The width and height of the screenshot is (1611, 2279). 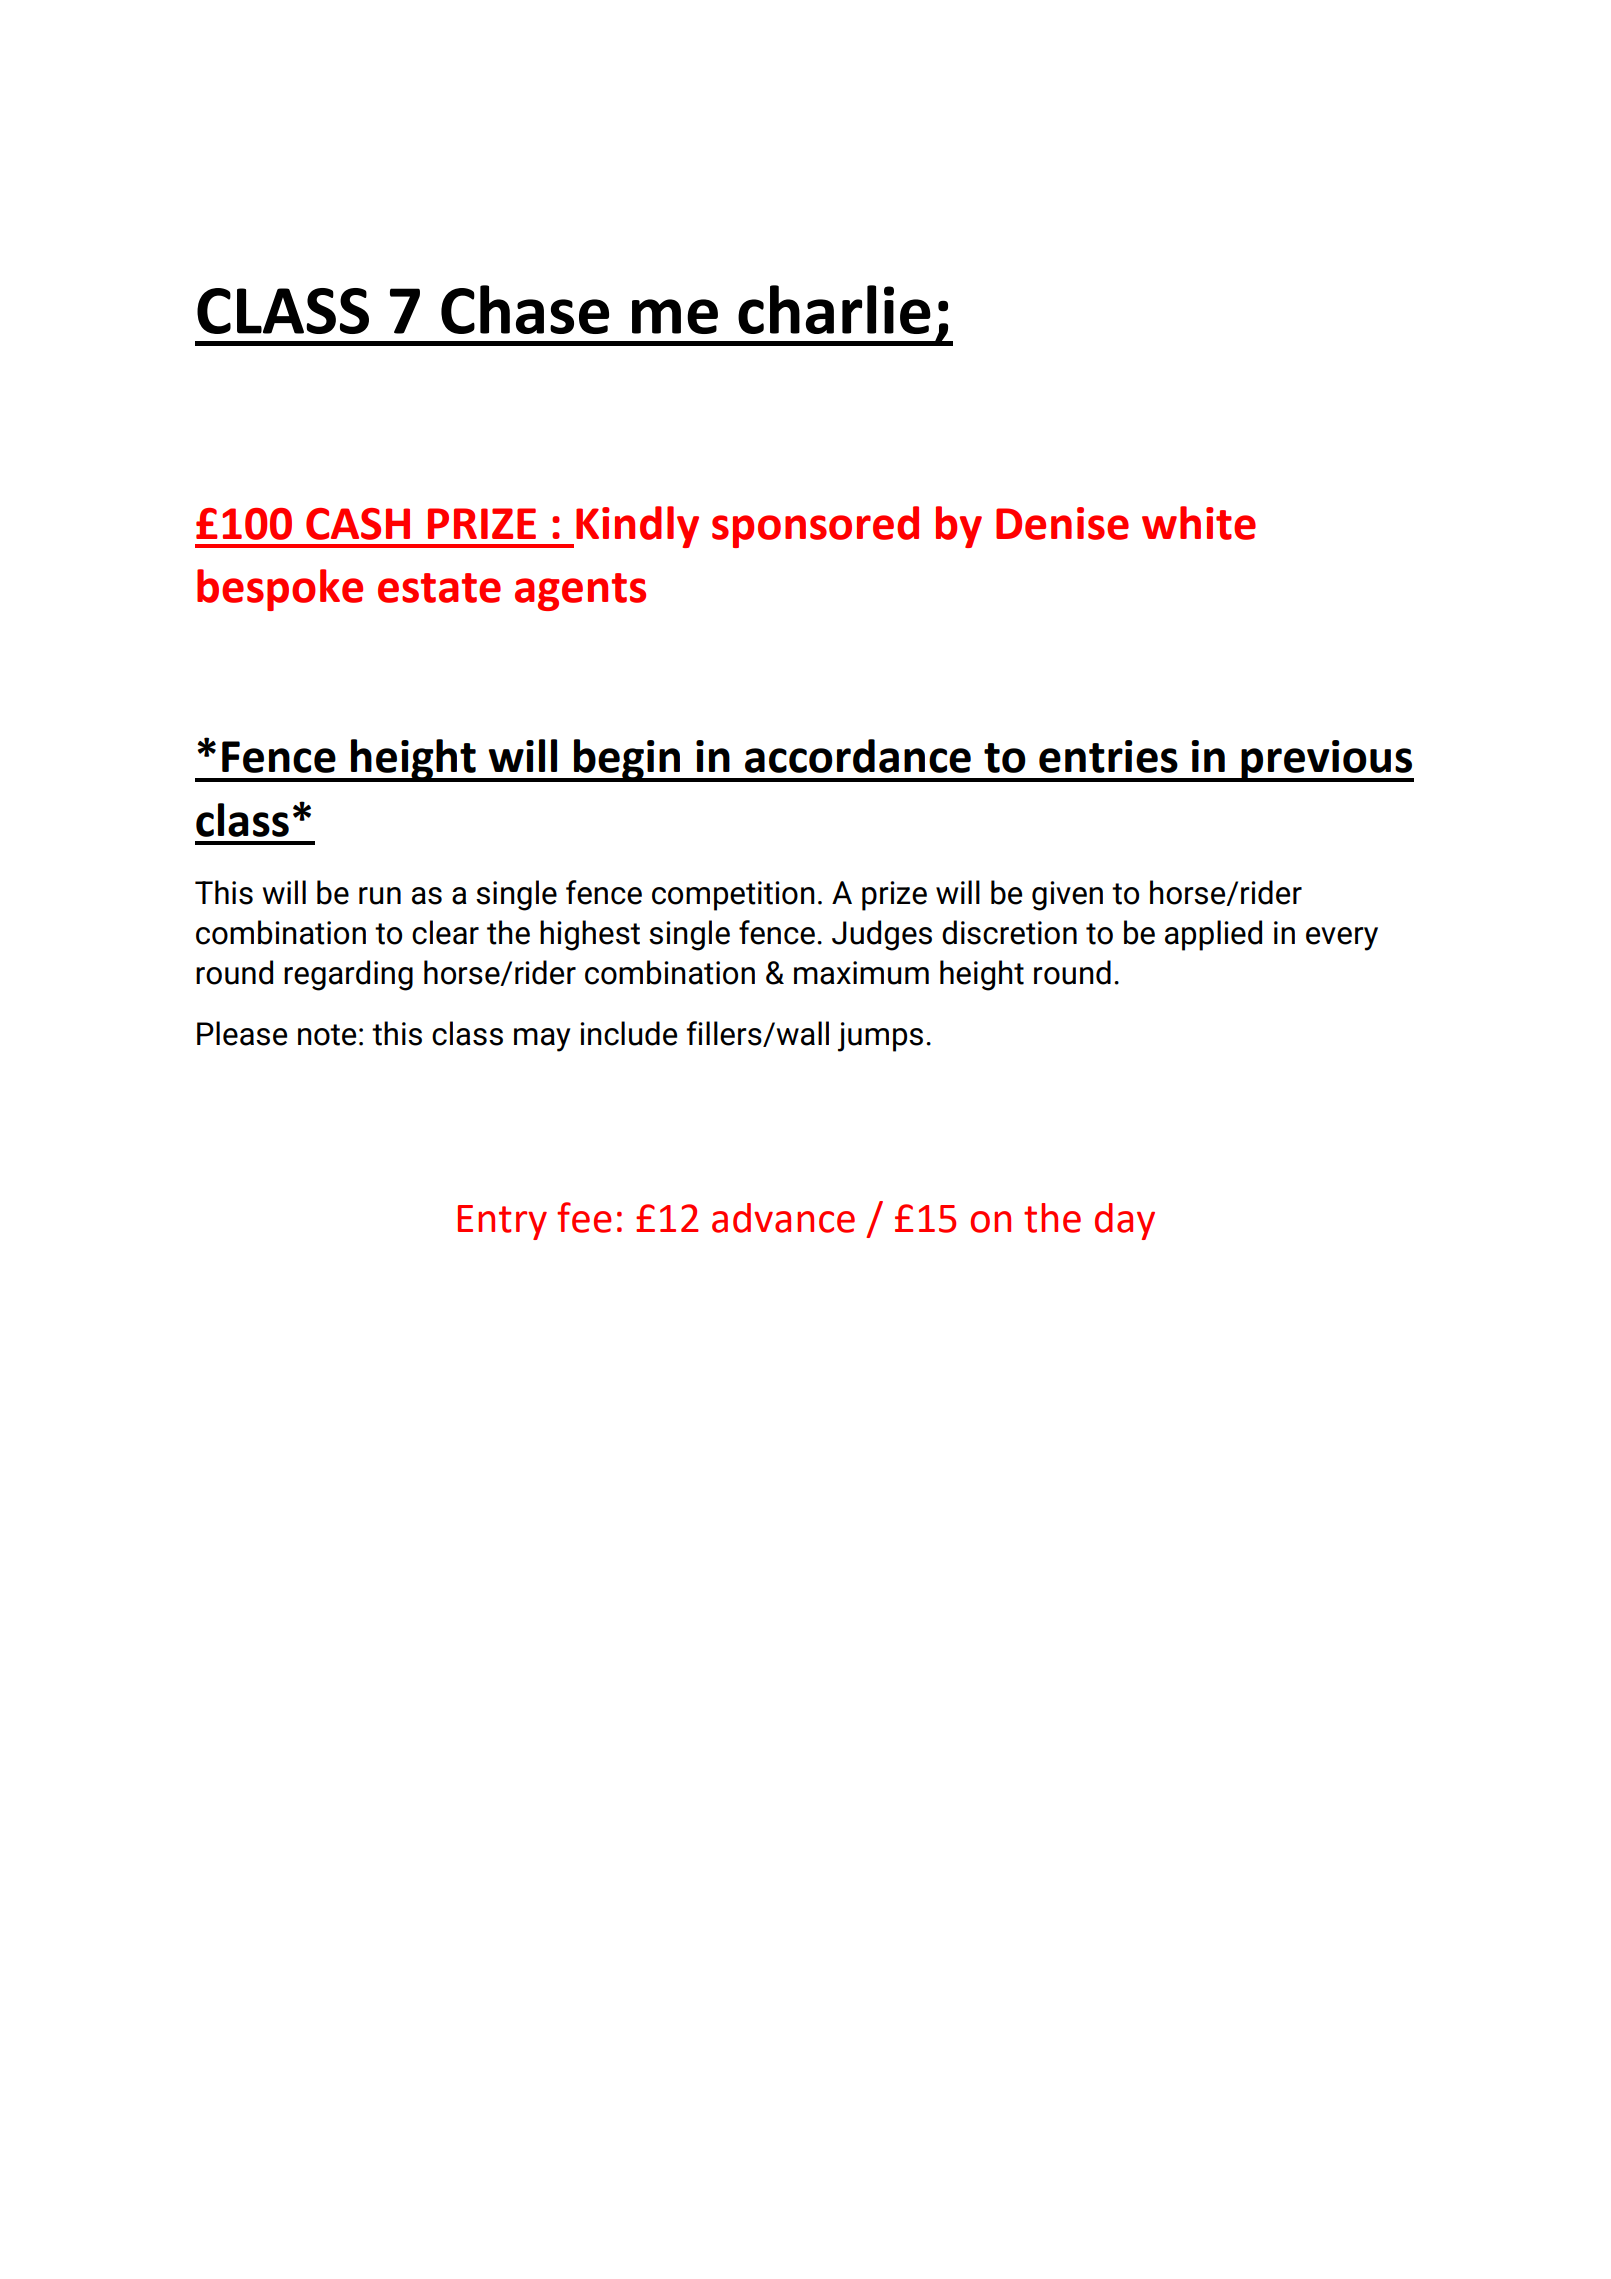 What do you see at coordinates (380, 896) in the screenshot?
I see `run` at bounding box center [380, 896].
